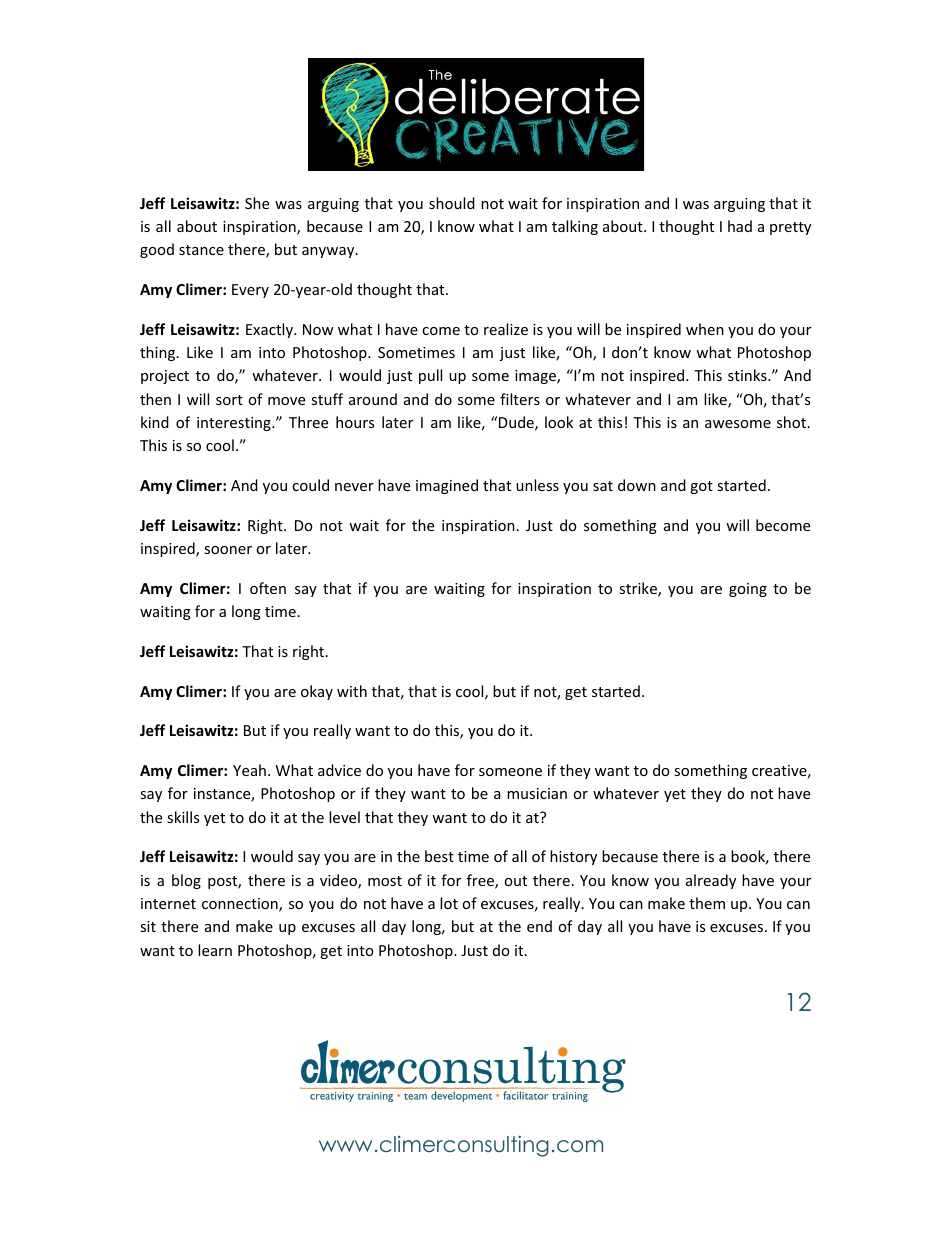 This document has height=1233, width=952. Describe the element at coordinates (449, 903) in the document. I see `lot` at that location.
